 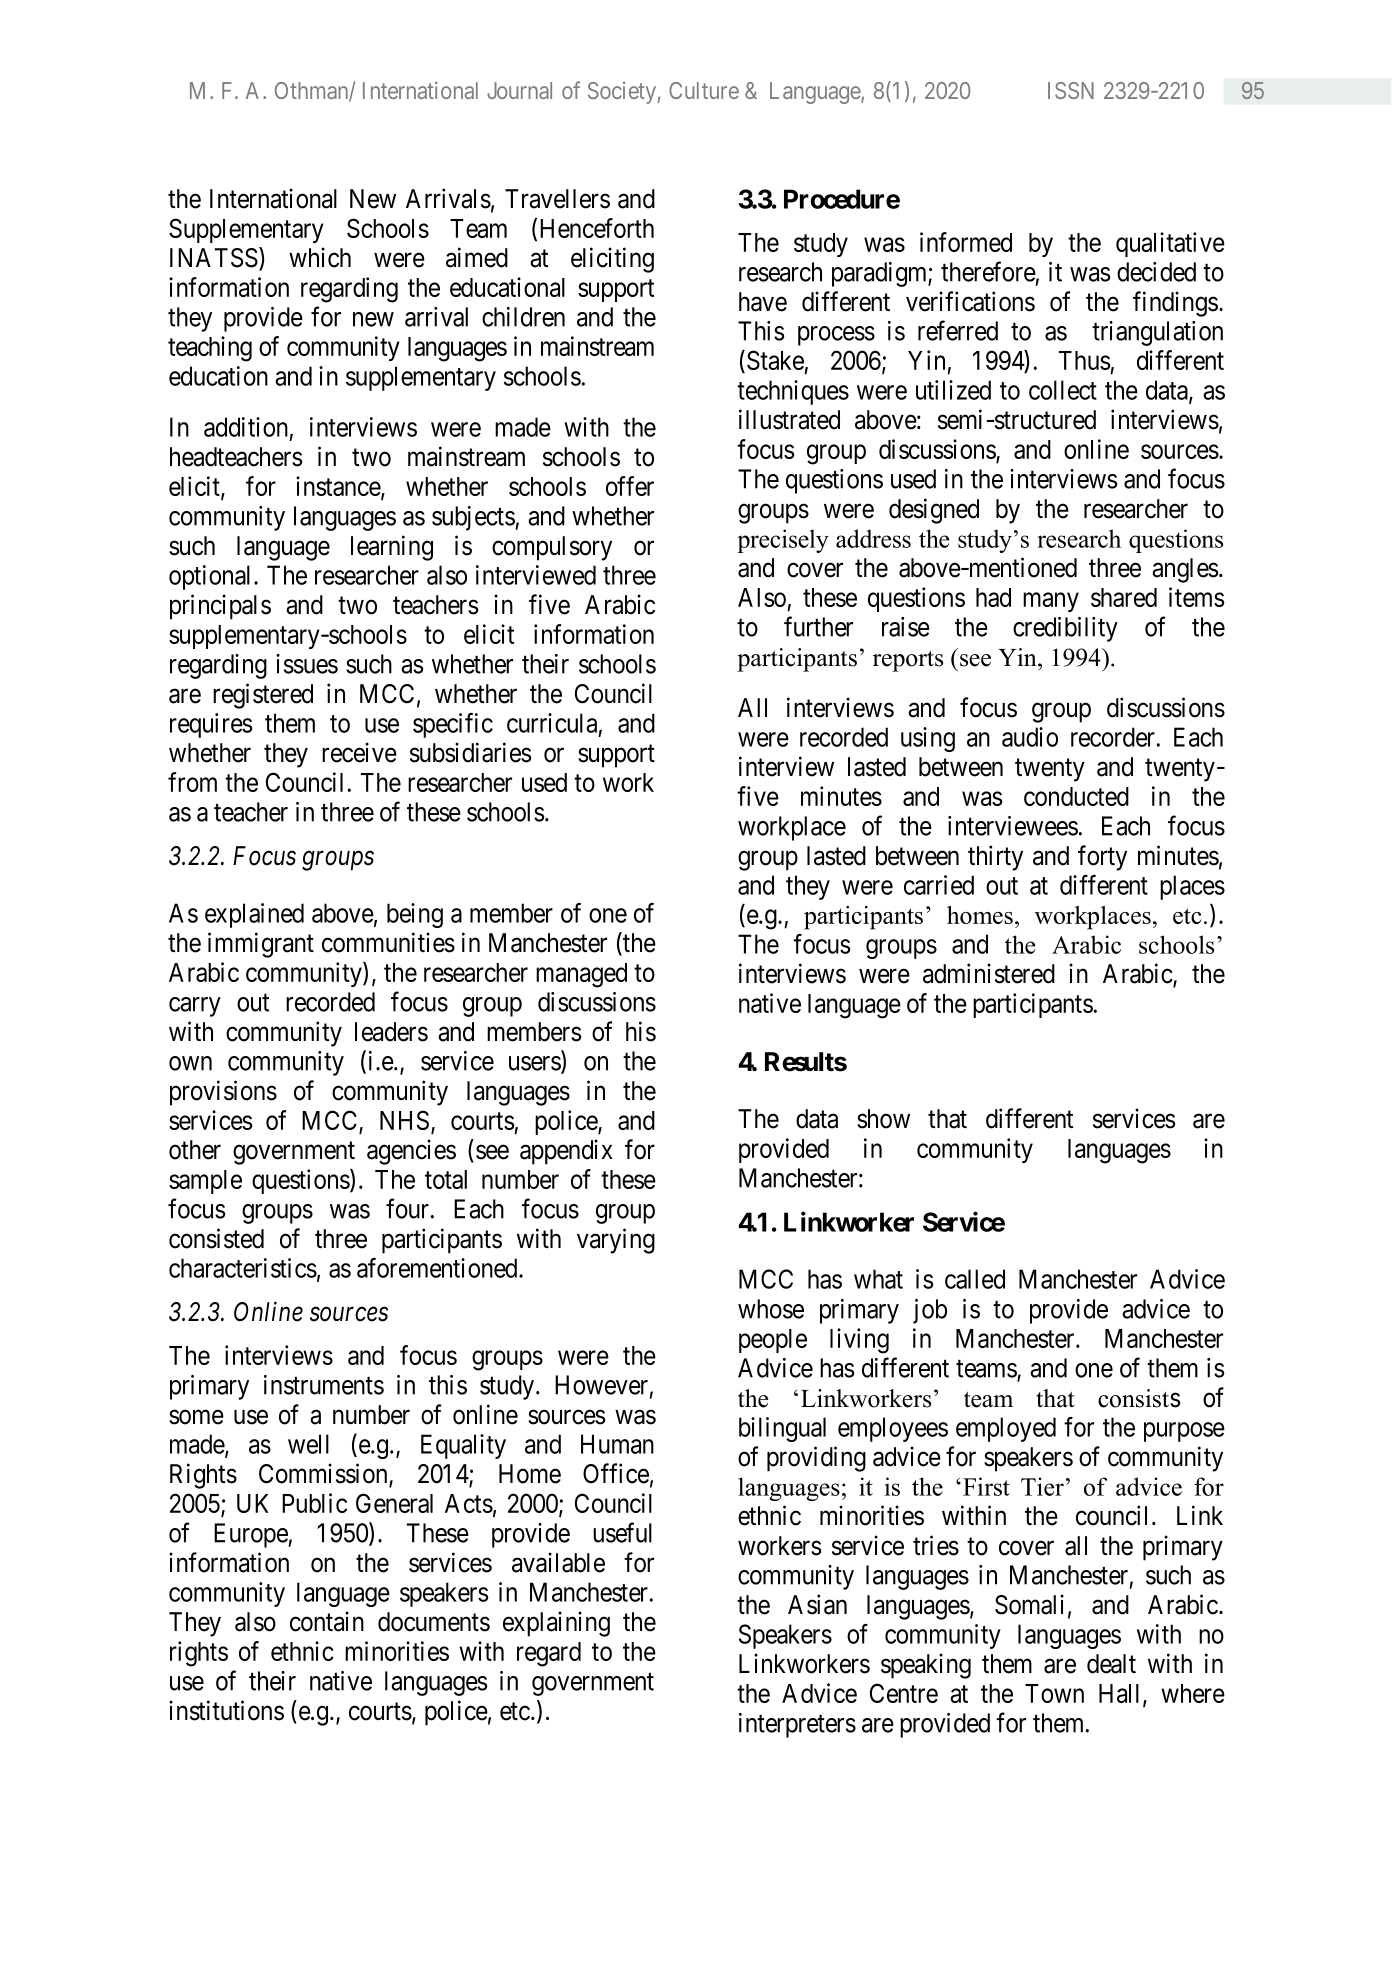 I want to click on which, so click(x=320, y=257).
